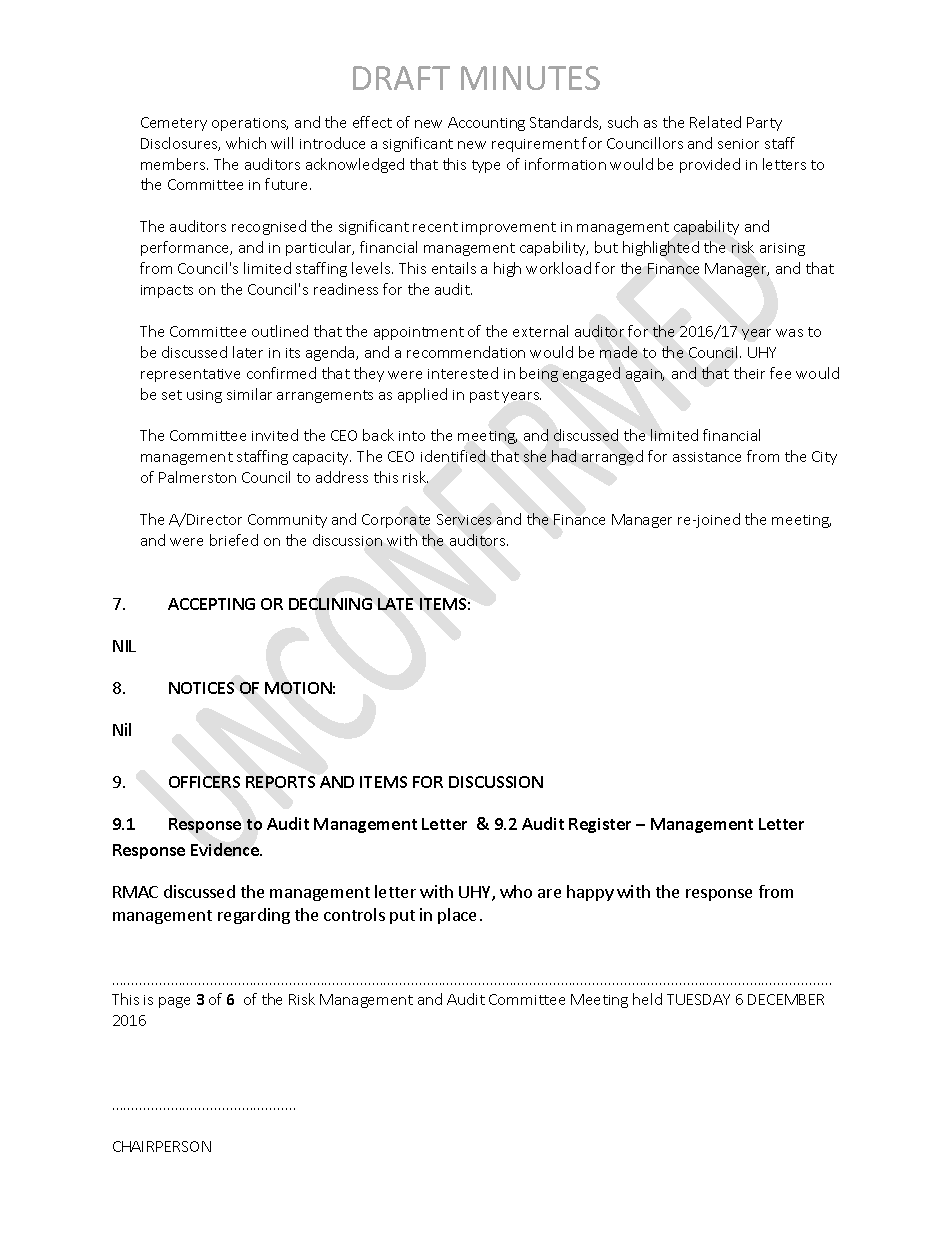 Image resolution: width=952 pixels, height=1233 pixels. Describe the element at coordinates (457, 916) in the image. I see `place` at that location.
